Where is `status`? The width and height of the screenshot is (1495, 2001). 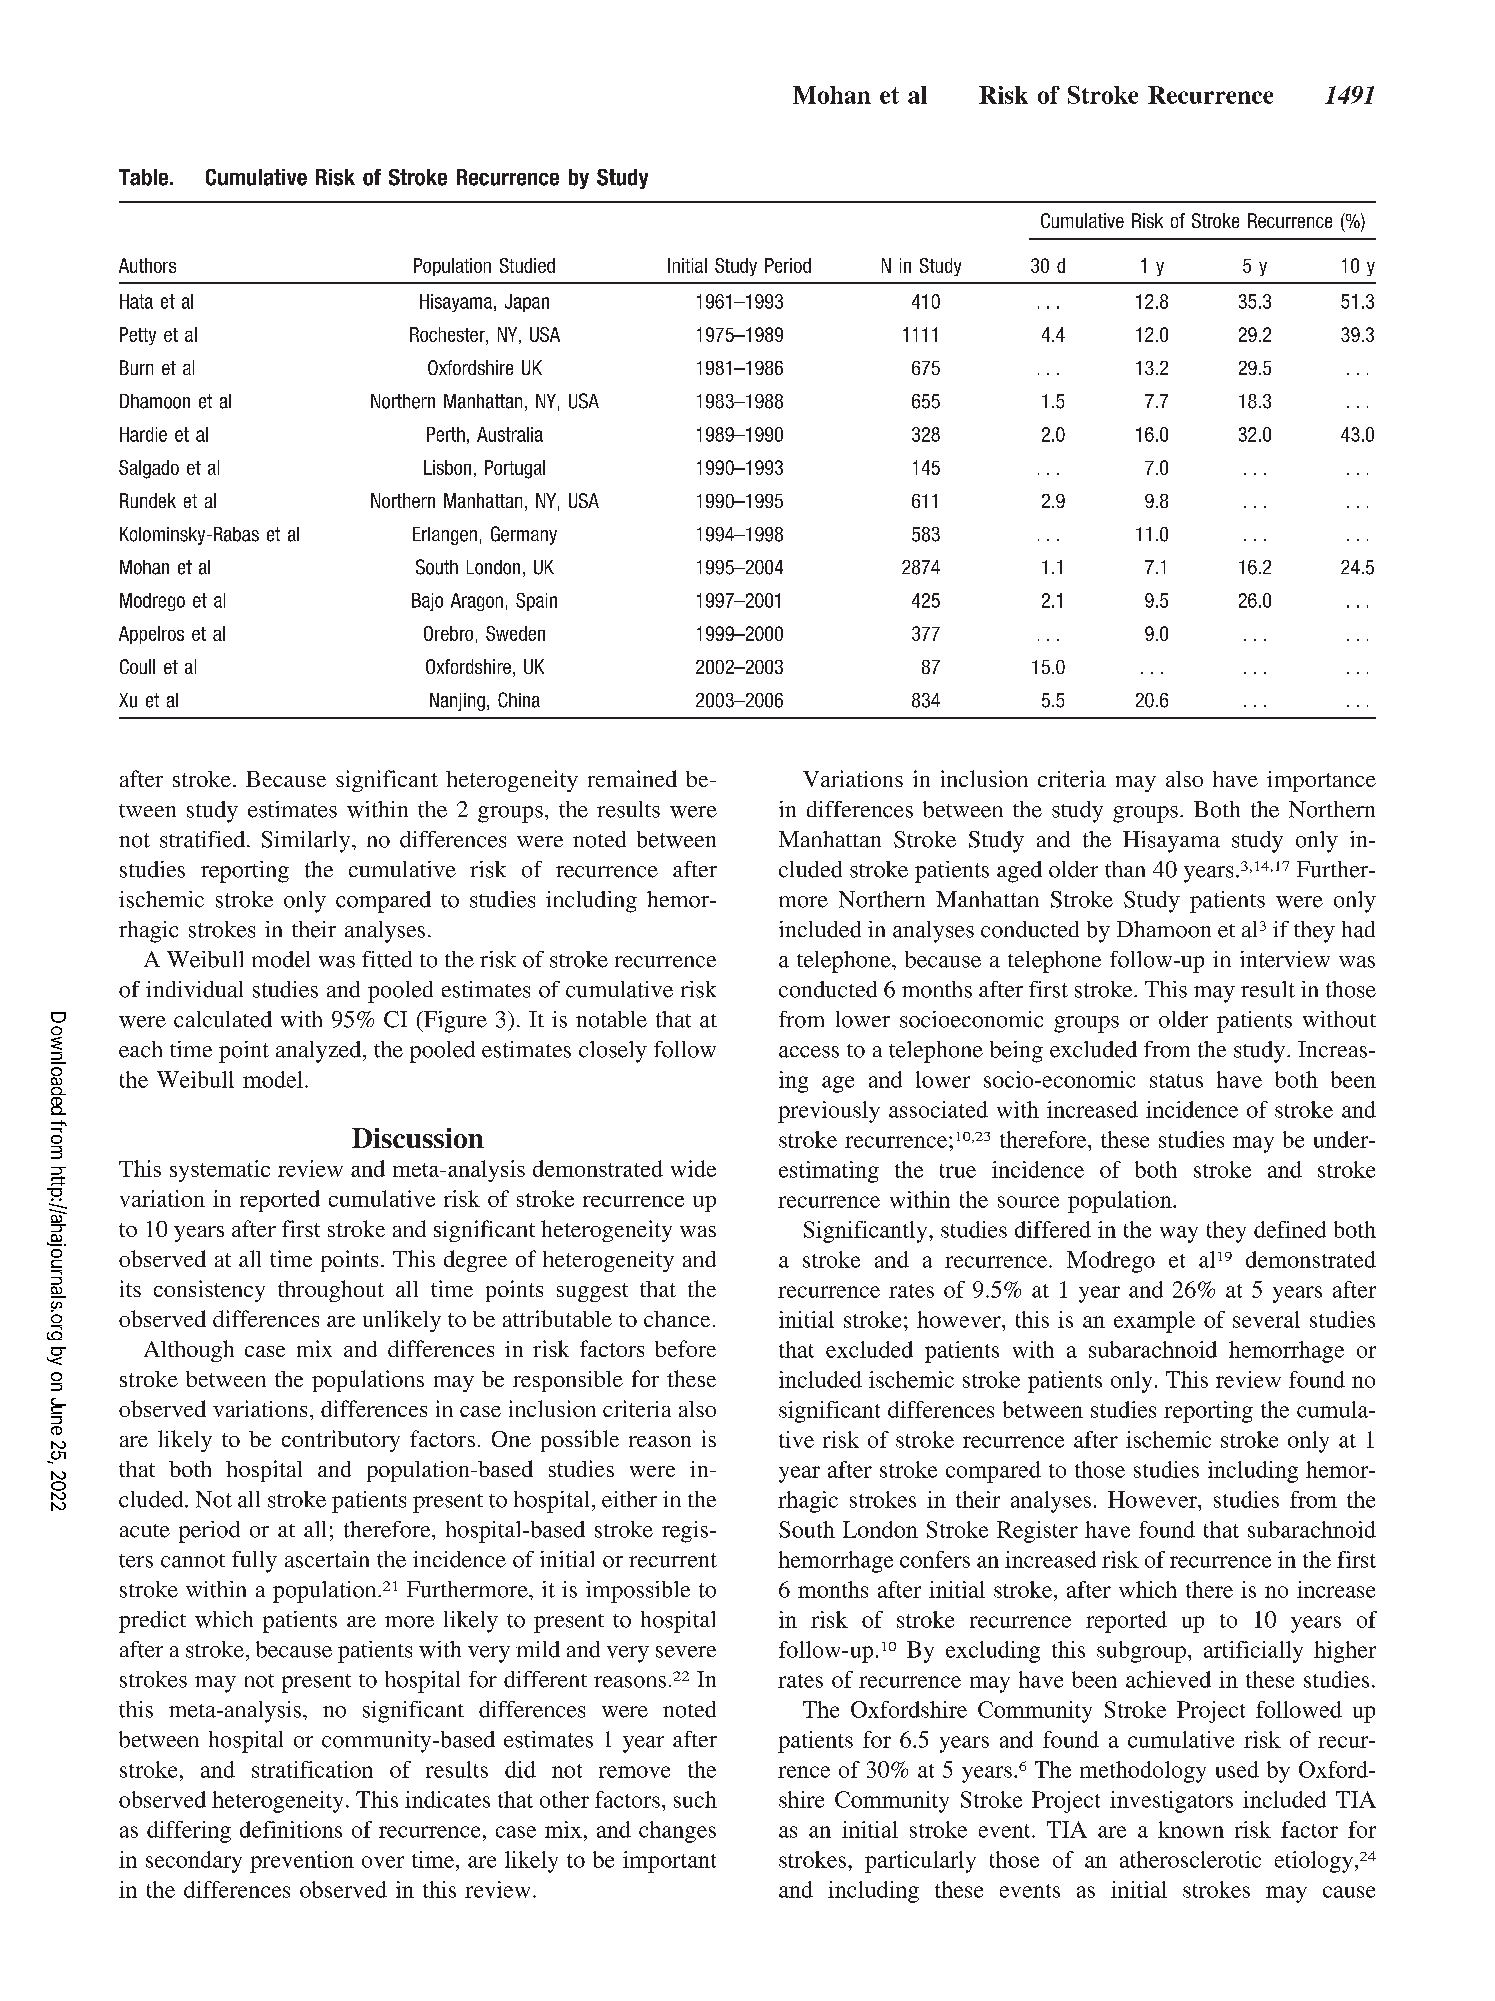 status is located at coordinates (1176, 1081).
